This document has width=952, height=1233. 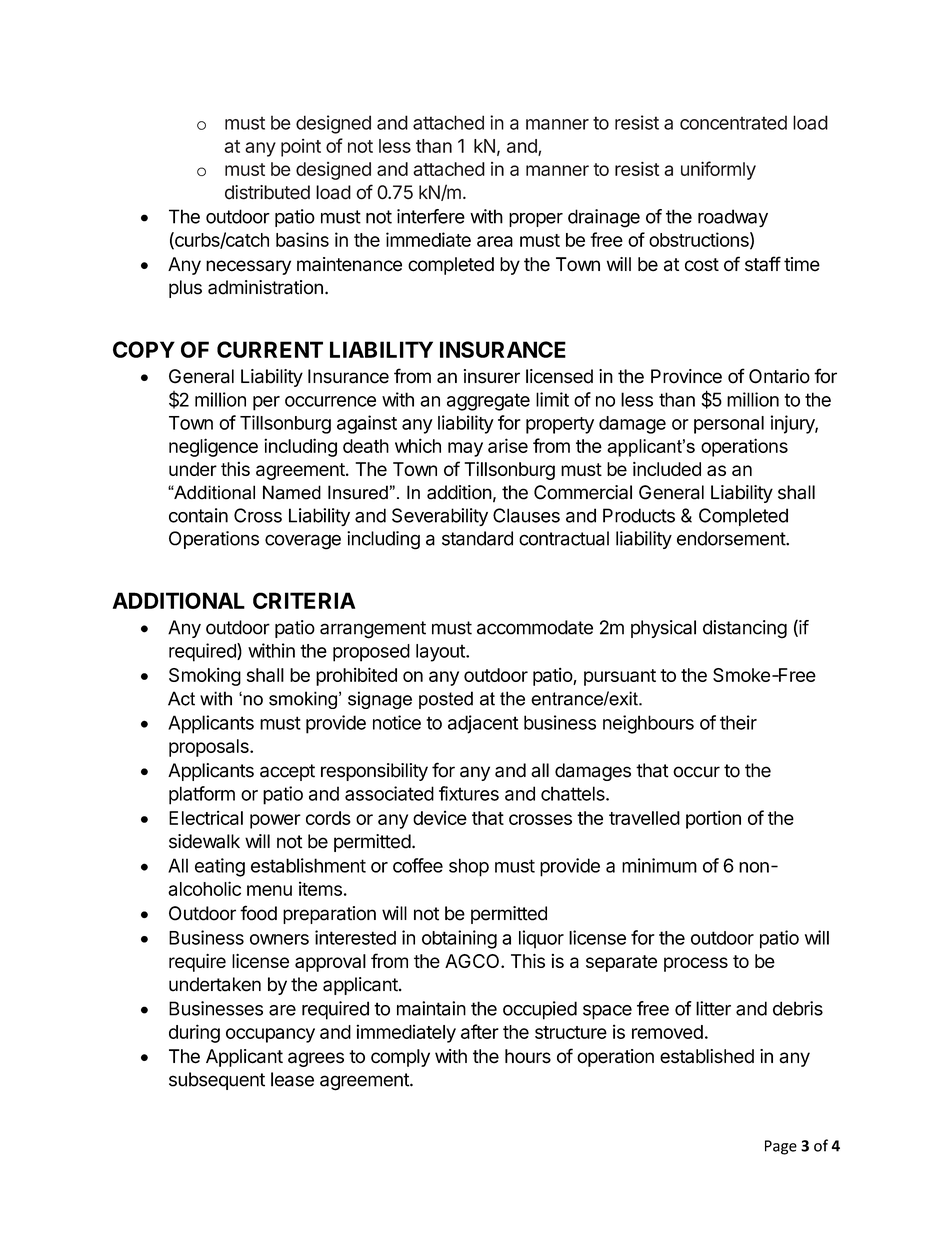 What do you see at coordinates (267, 192) in the document?
I see `distributed` at bounding box center [267, 192].
